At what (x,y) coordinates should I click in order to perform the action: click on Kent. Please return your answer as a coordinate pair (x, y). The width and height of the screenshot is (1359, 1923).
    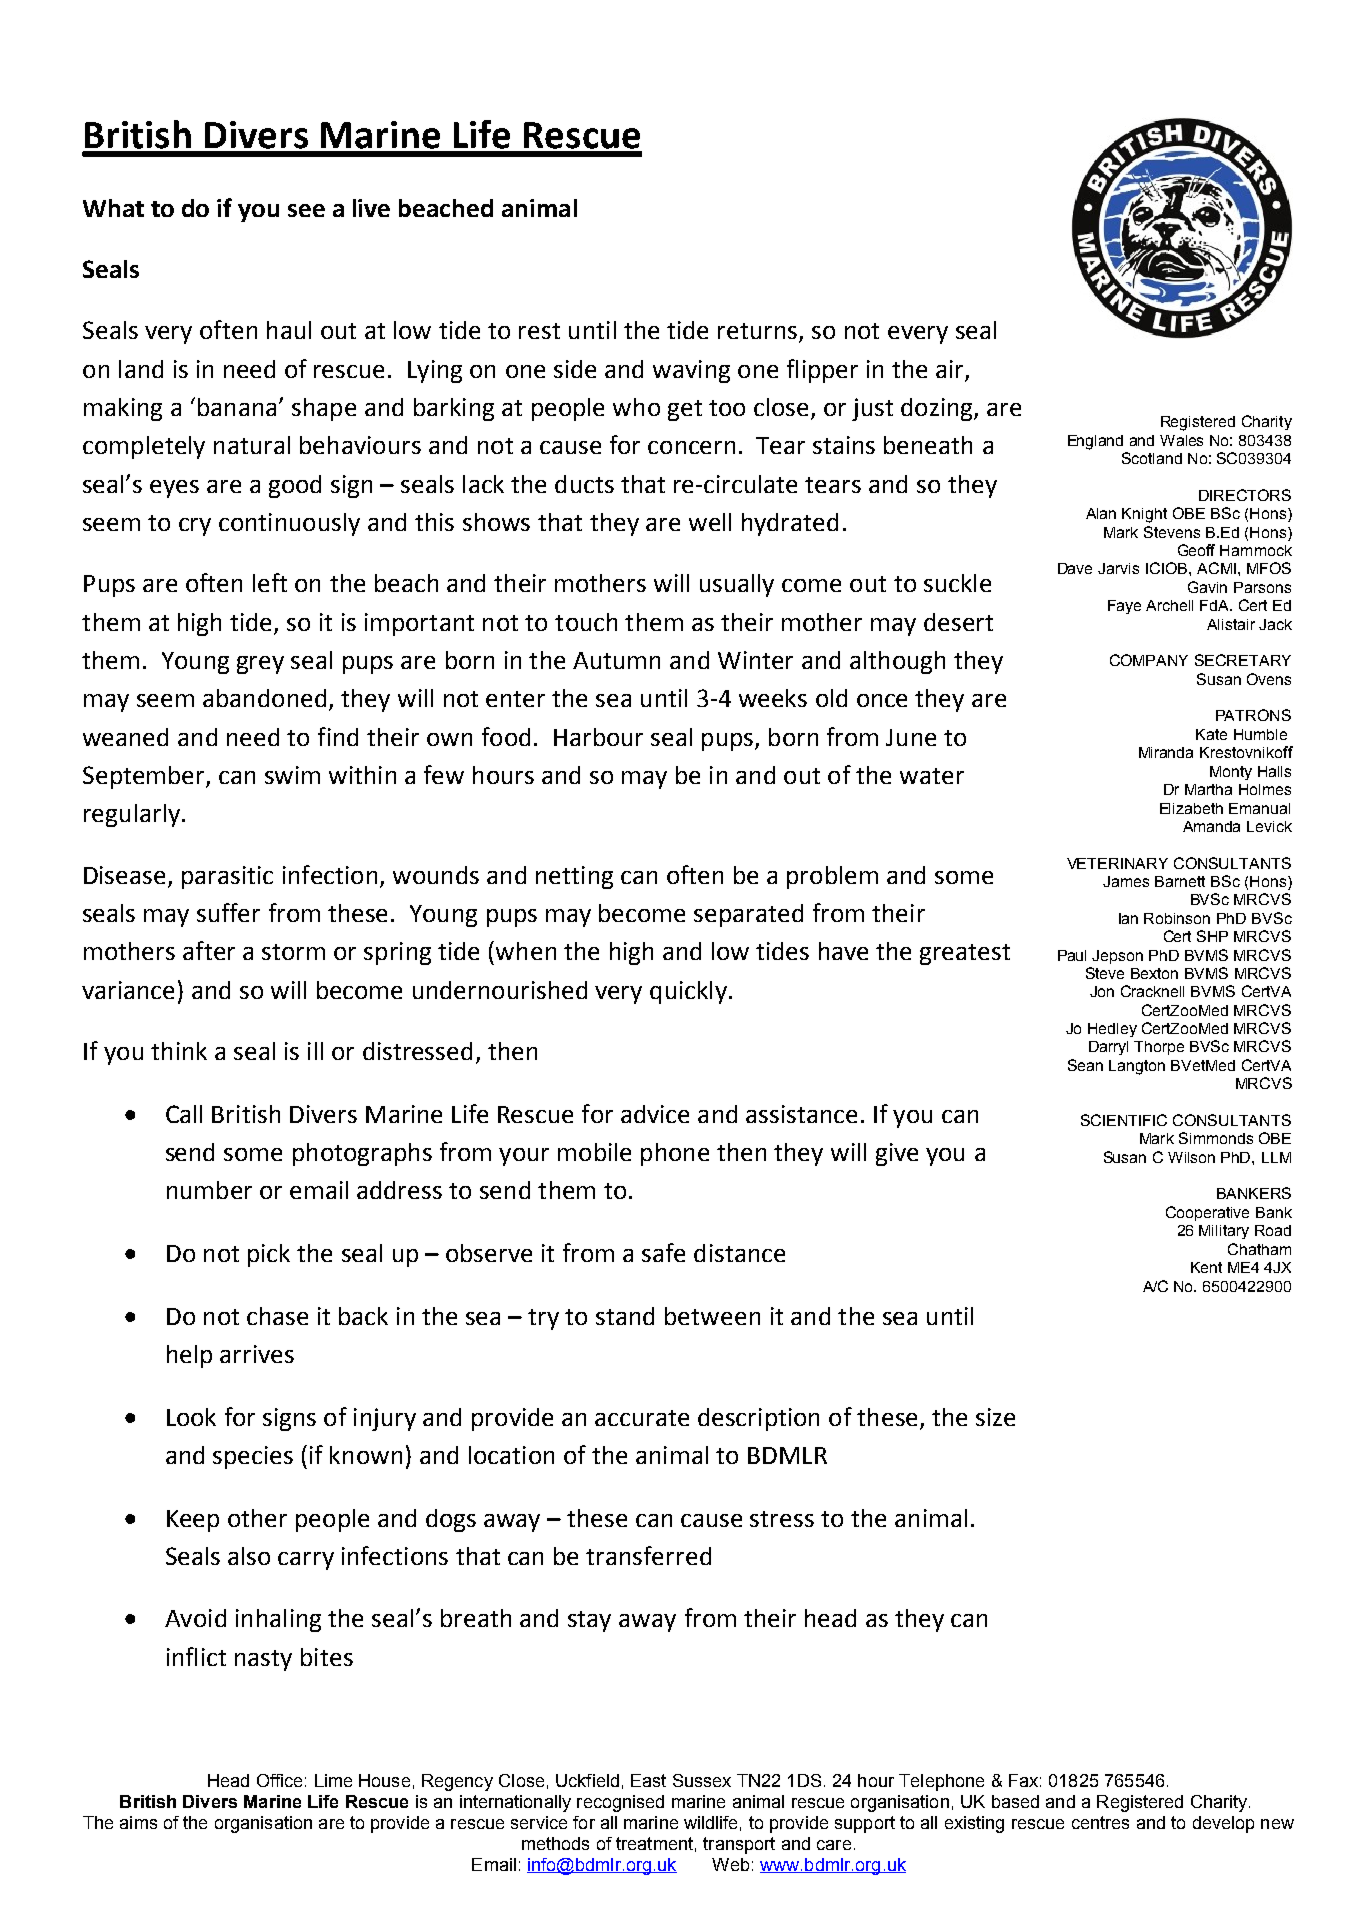
    Looking at the image, I should click on (1206, 1267).
